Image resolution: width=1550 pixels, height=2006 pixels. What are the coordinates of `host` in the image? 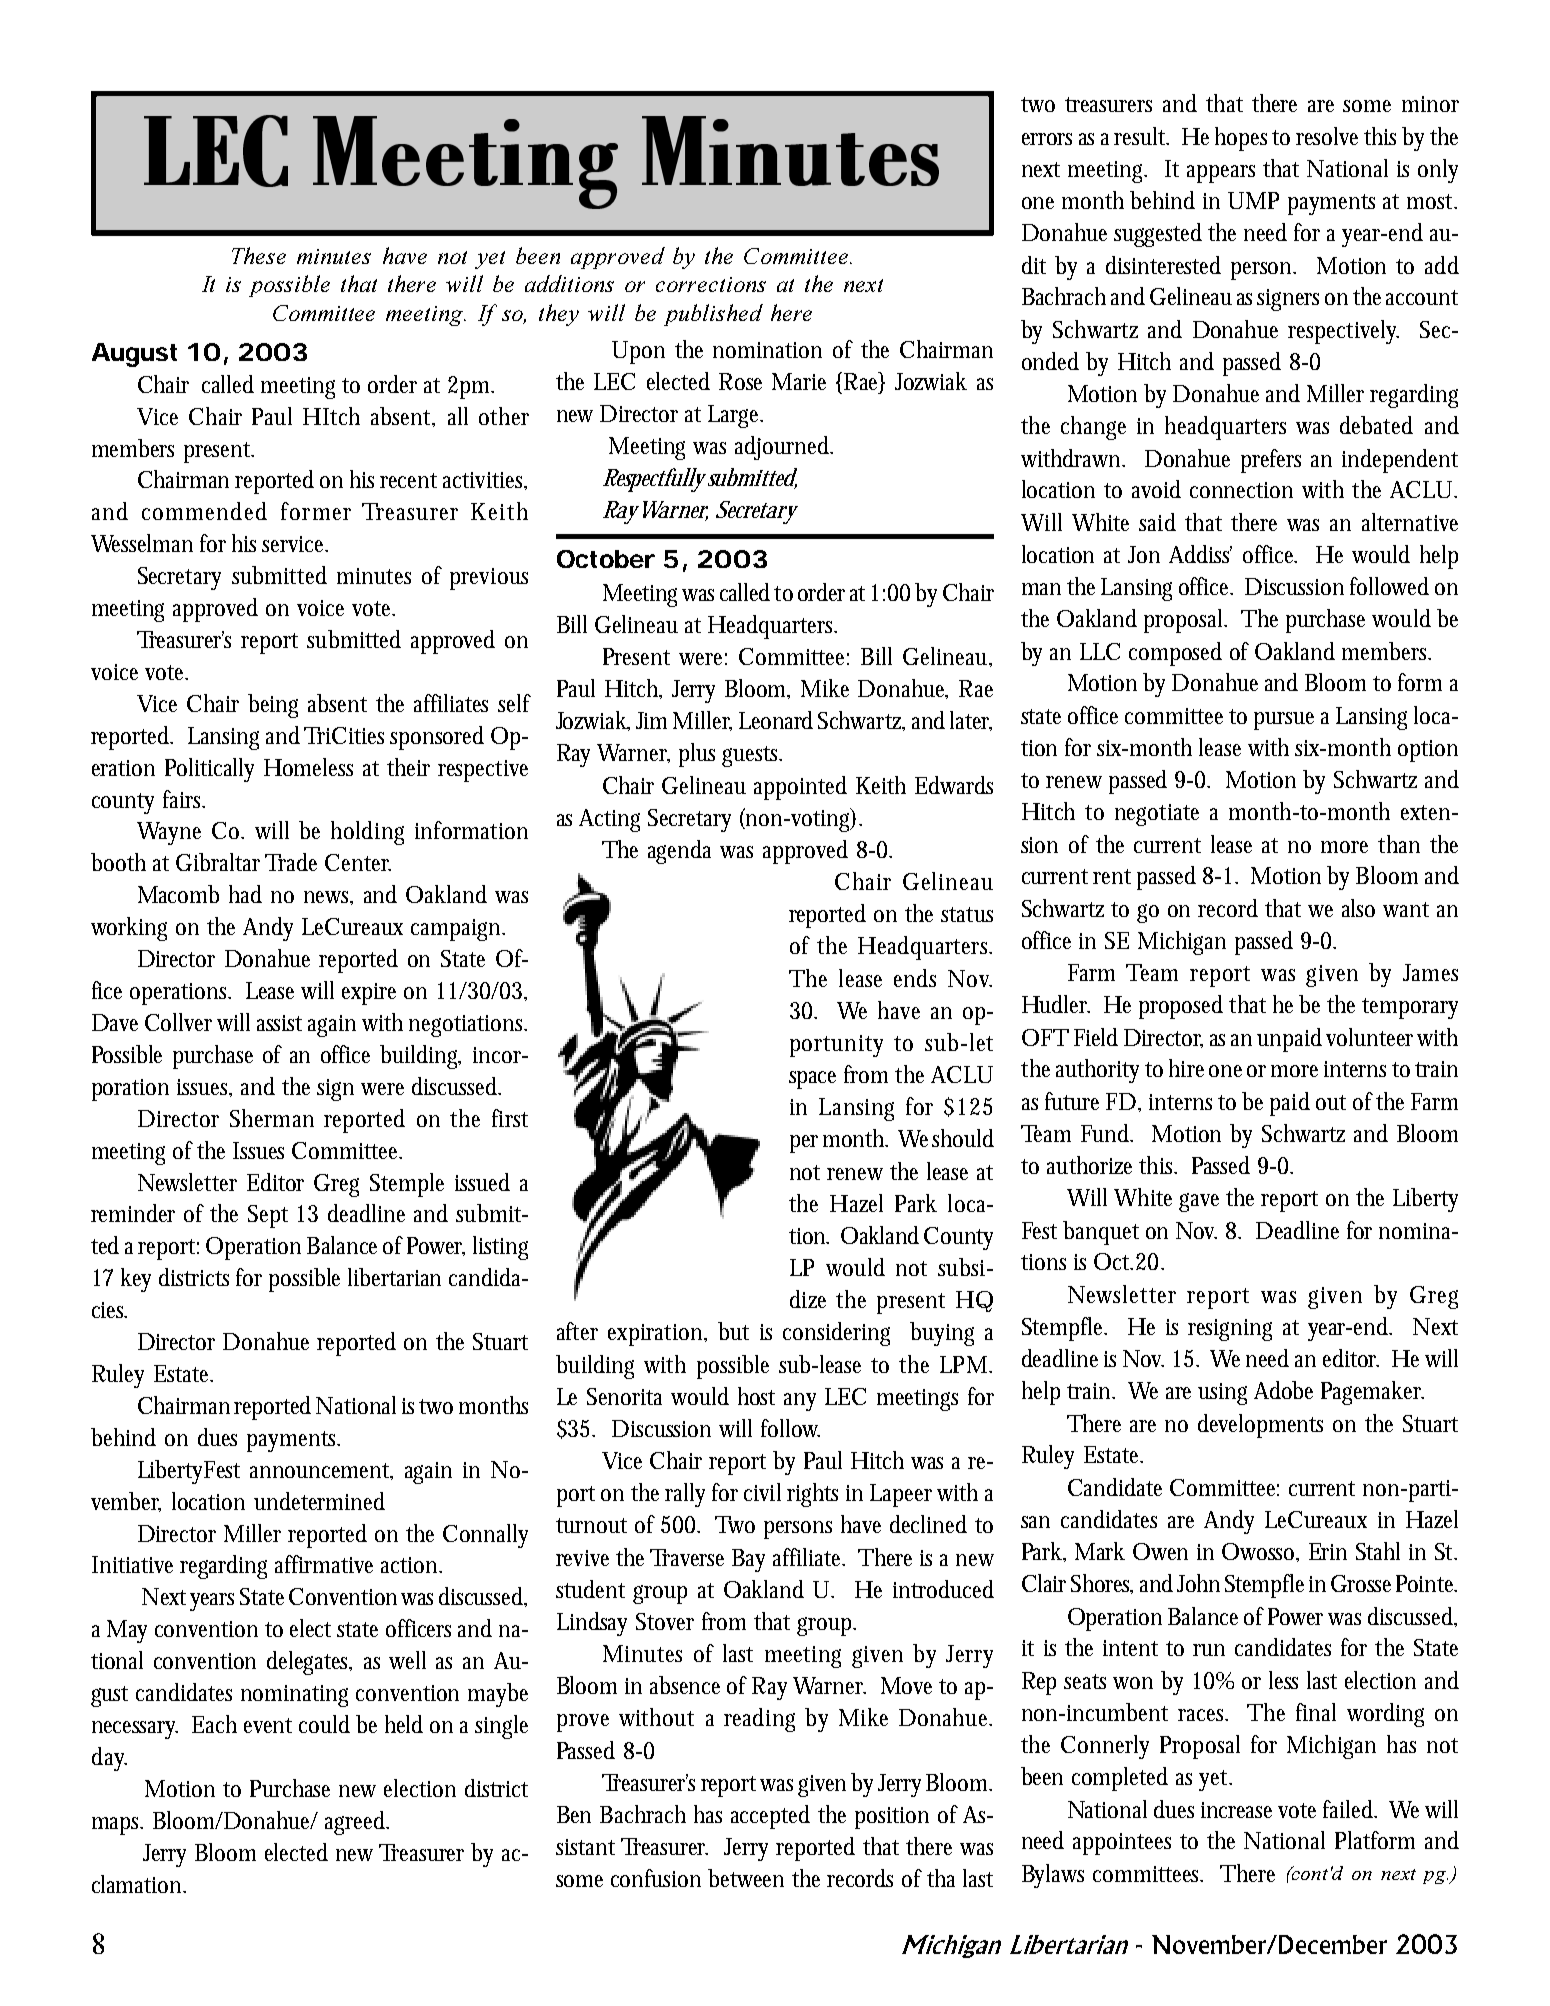 It's located at (756, 1396).
